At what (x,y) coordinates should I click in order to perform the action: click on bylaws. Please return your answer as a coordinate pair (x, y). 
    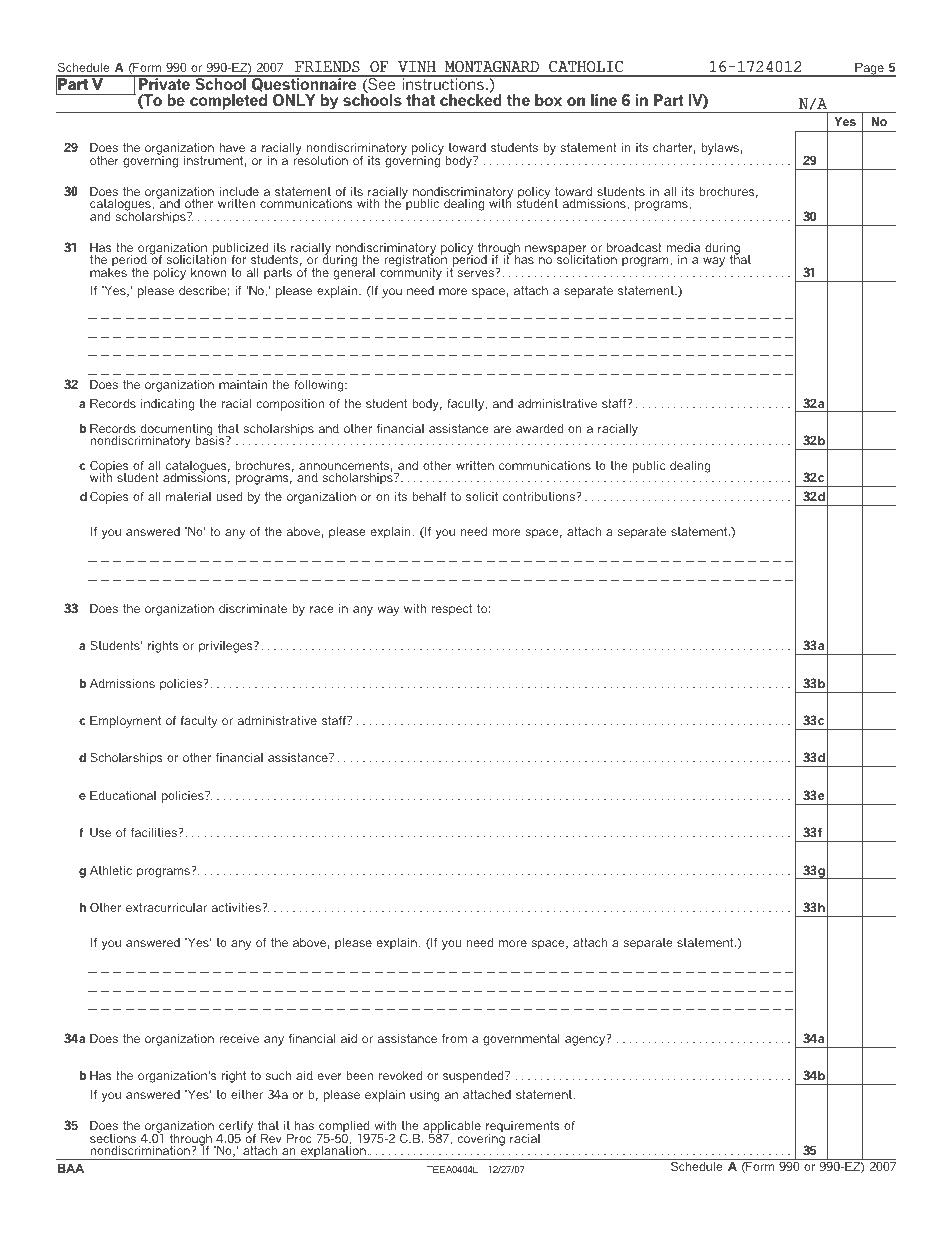
    Looking at the image, I should click on (720, 149).
